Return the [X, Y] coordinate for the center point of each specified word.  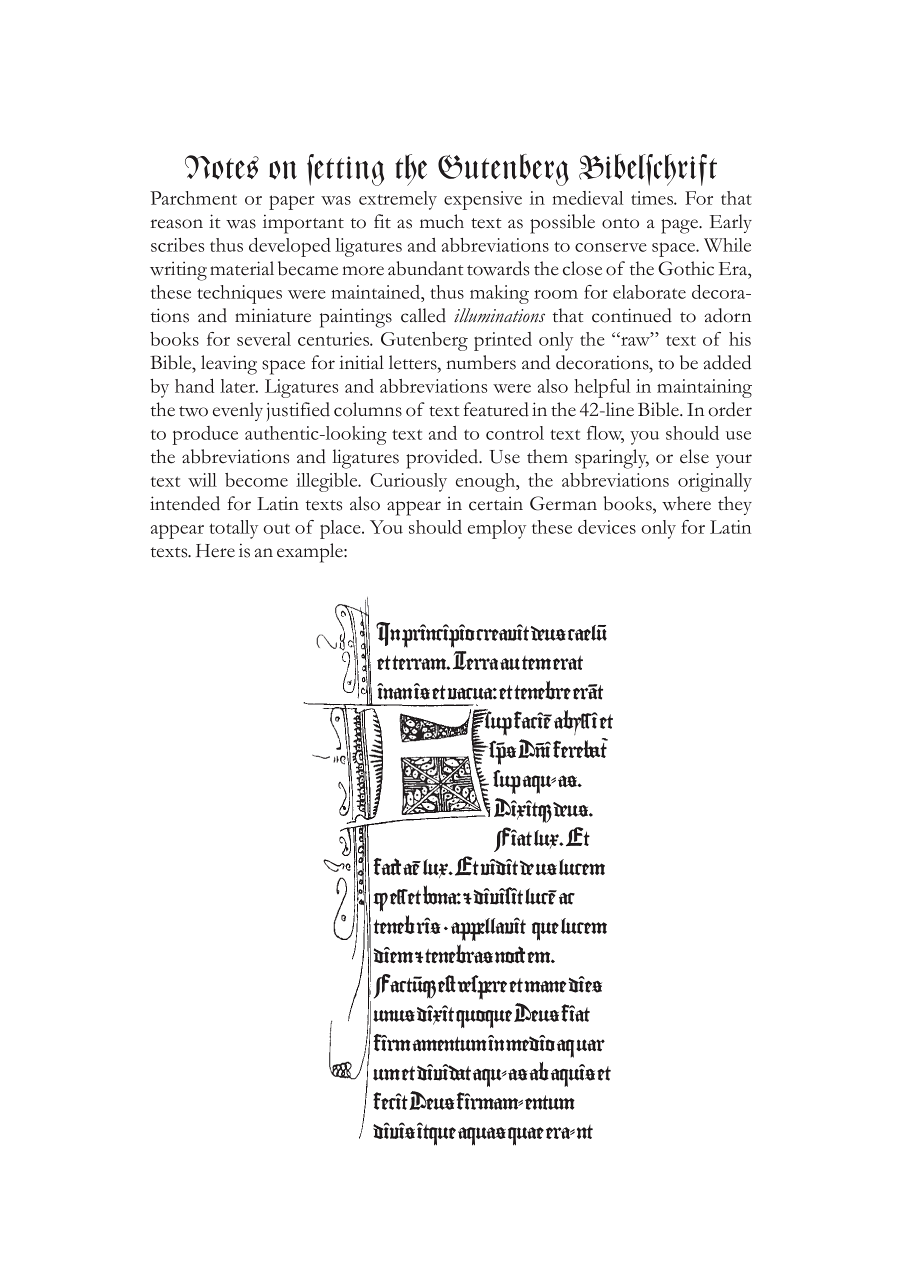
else [694, 456]
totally [233, 529]
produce [205, 435]
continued [632, 315]
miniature [273, 315]
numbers [481, 362]
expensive [483, 200]
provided [443, 459]
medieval [587, 198]
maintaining [704, 388]
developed [290, 247]
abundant [426, 268]
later [239, 386]
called [423, 315]
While [727, 245]
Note [215, 167]
